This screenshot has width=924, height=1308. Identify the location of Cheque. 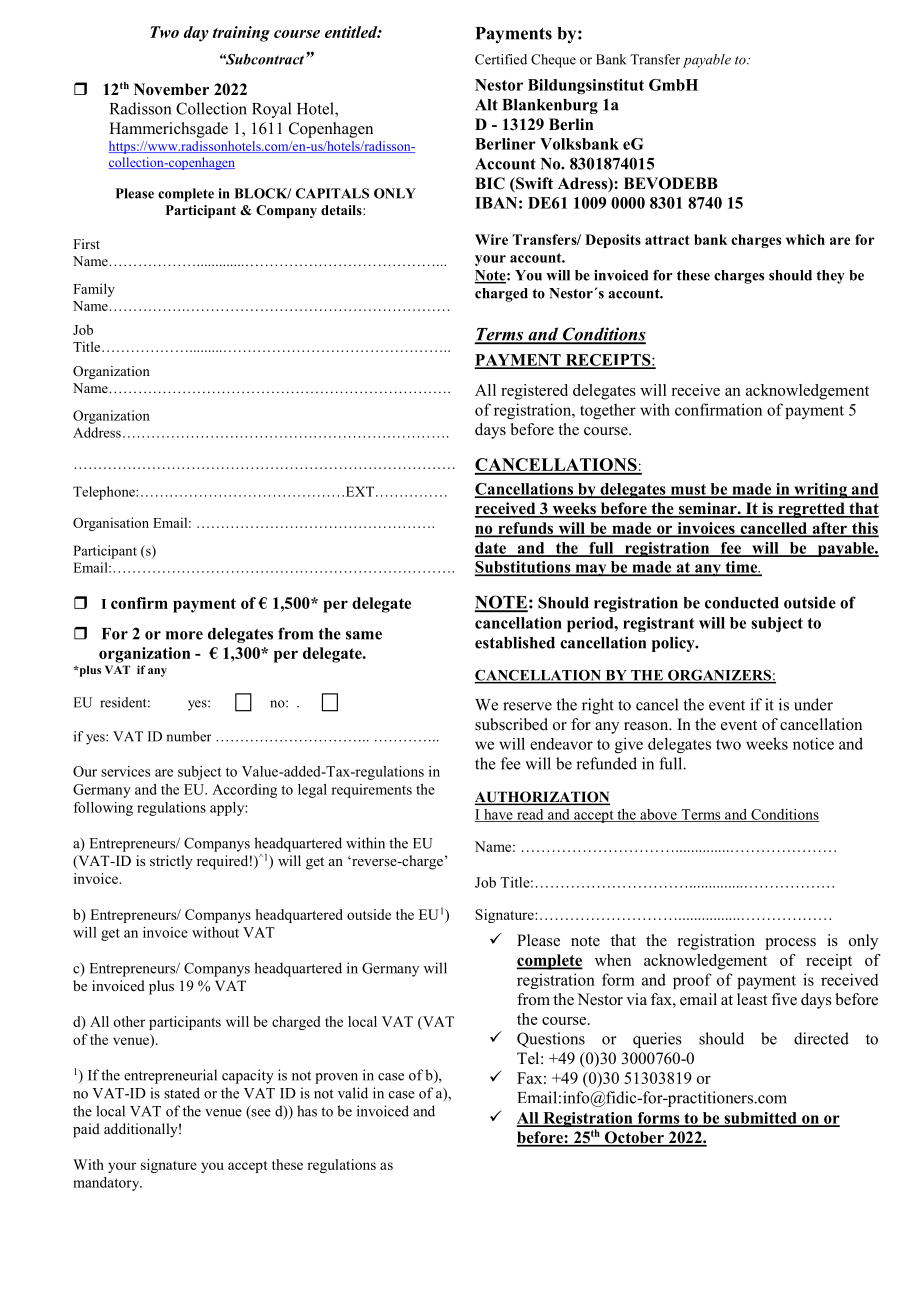
(553, 61).
